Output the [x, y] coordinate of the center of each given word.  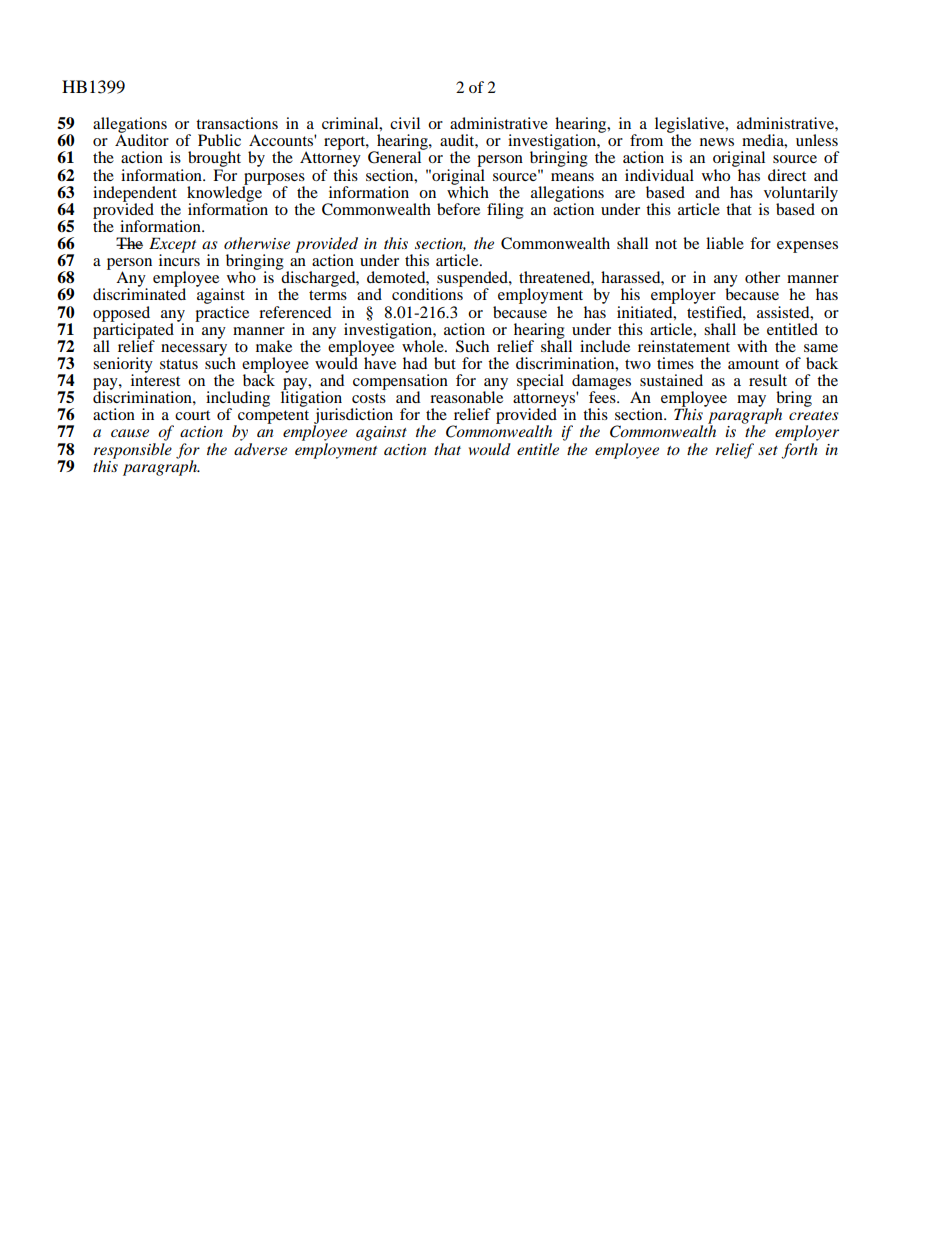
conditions [427, 293]
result [768, 380]
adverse [260, 447]
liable [725, 243]
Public [219, 140]
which [468, 191]
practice [222, 312]
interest [155, 379]
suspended [473, 280]
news [717, 142]
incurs [179, 259]
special [540, 382]
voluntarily [801, 195]
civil [405, 123]
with [752, 346]
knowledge [224, 194]
